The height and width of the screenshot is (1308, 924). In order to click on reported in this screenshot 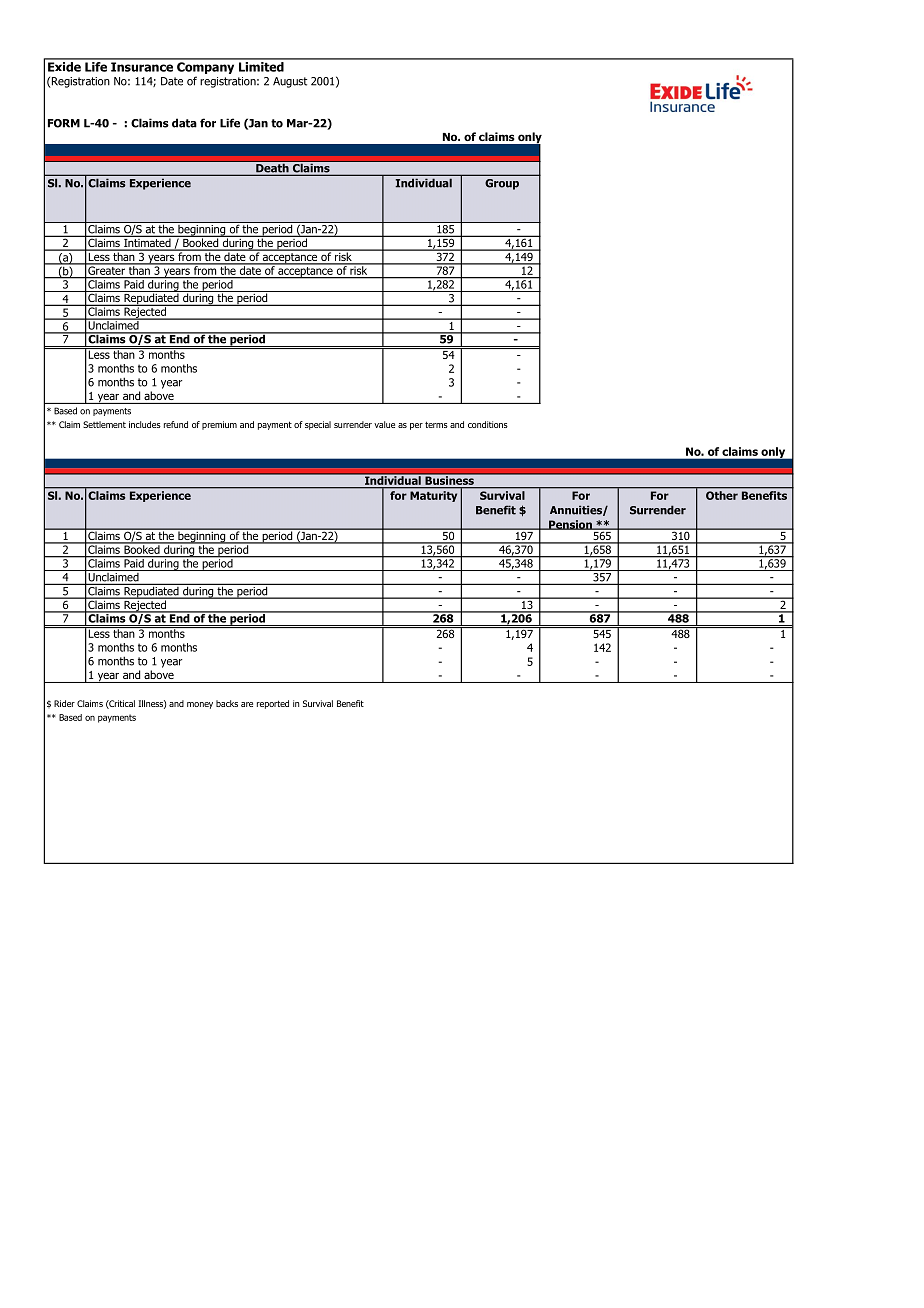, I will do `click(273, 704)`.
